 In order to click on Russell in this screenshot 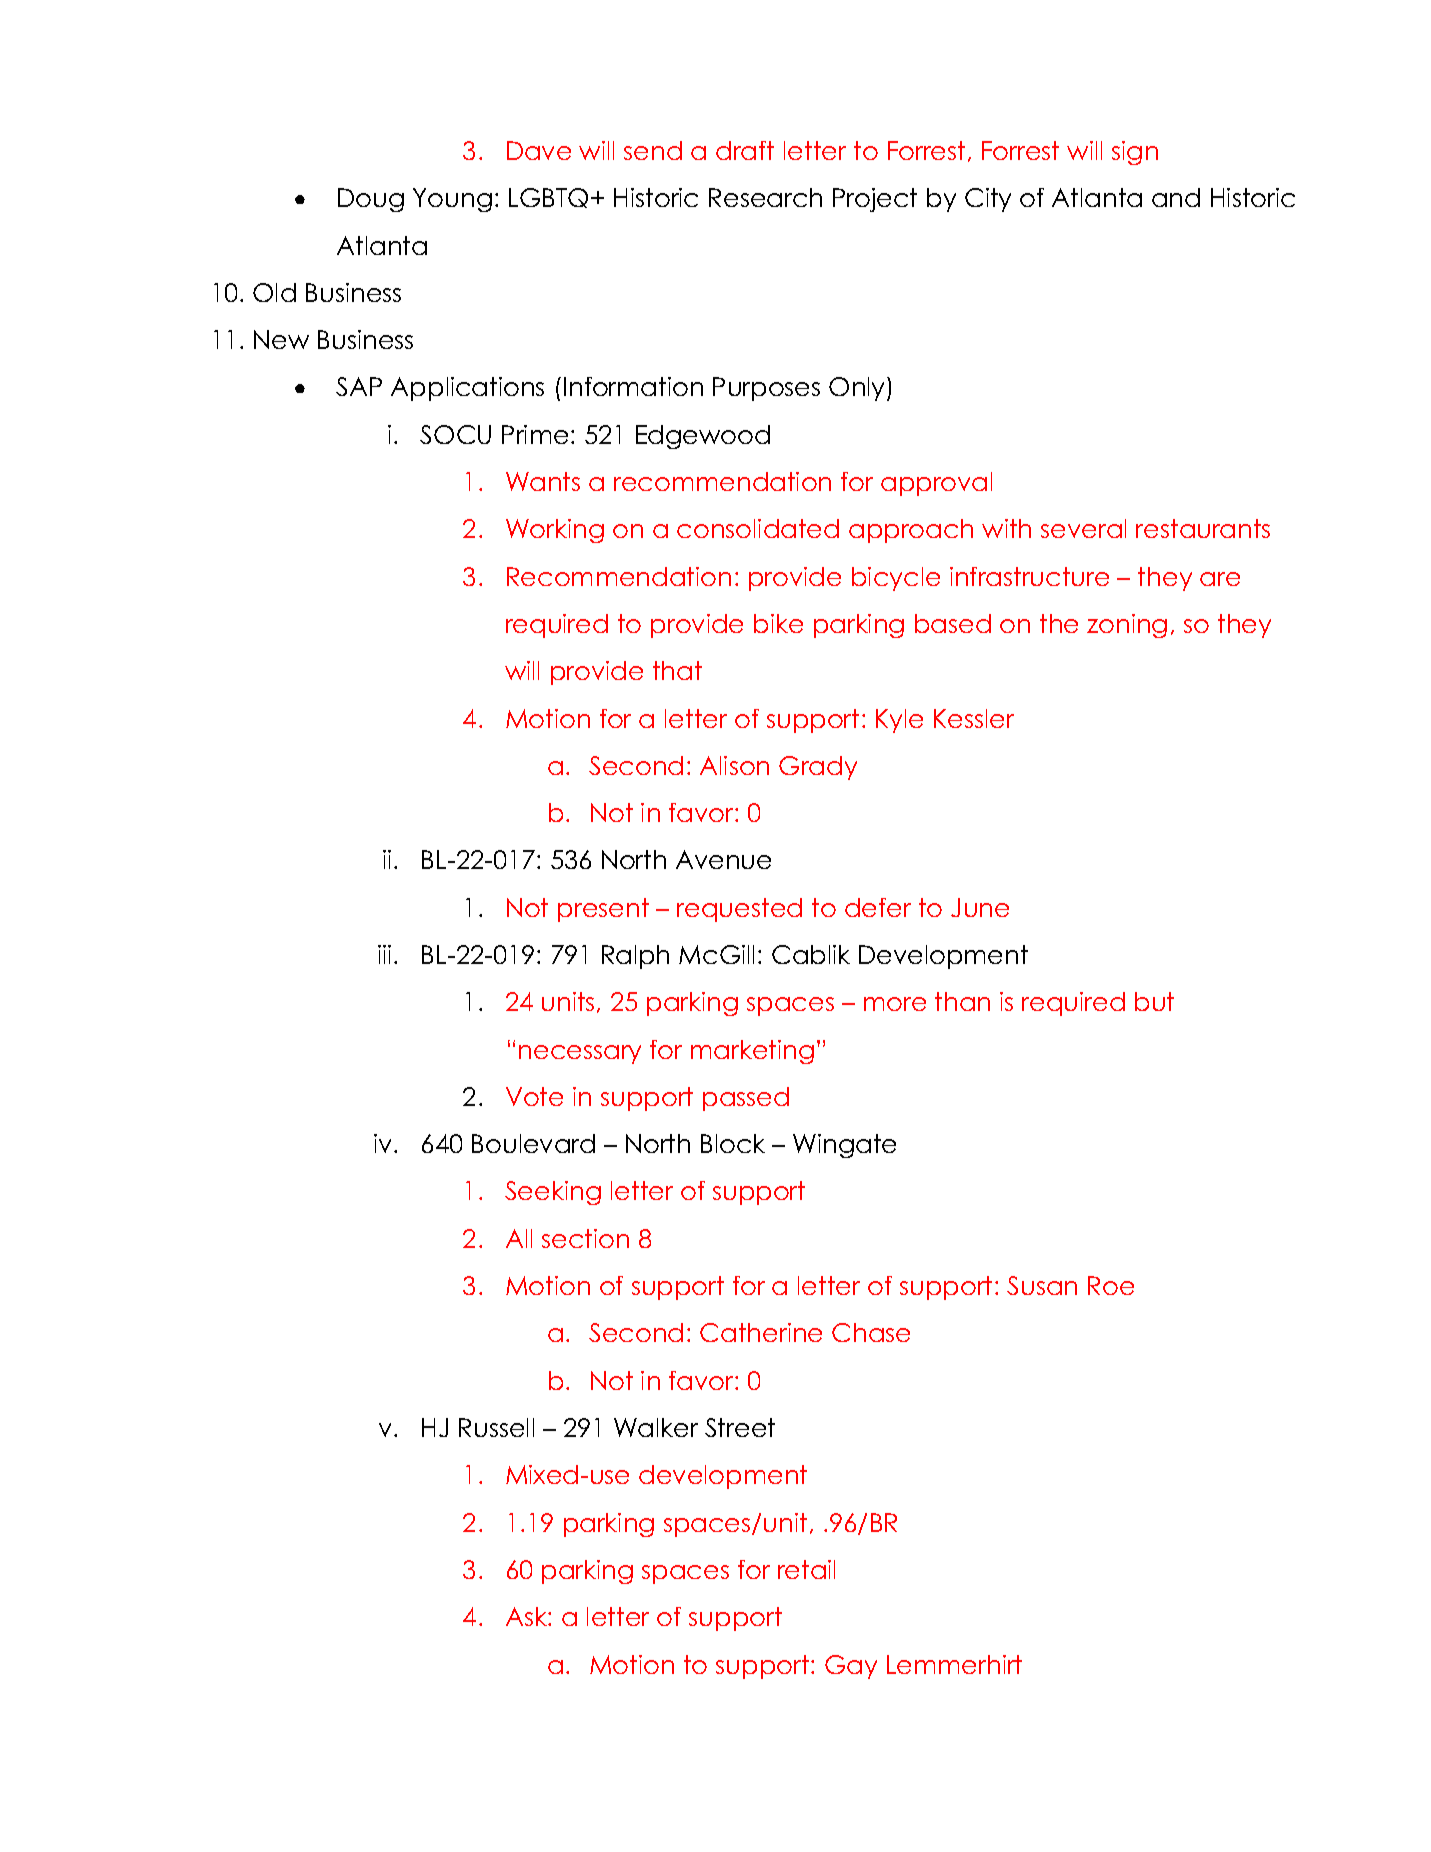, I will do `click(496, 1427)`.
